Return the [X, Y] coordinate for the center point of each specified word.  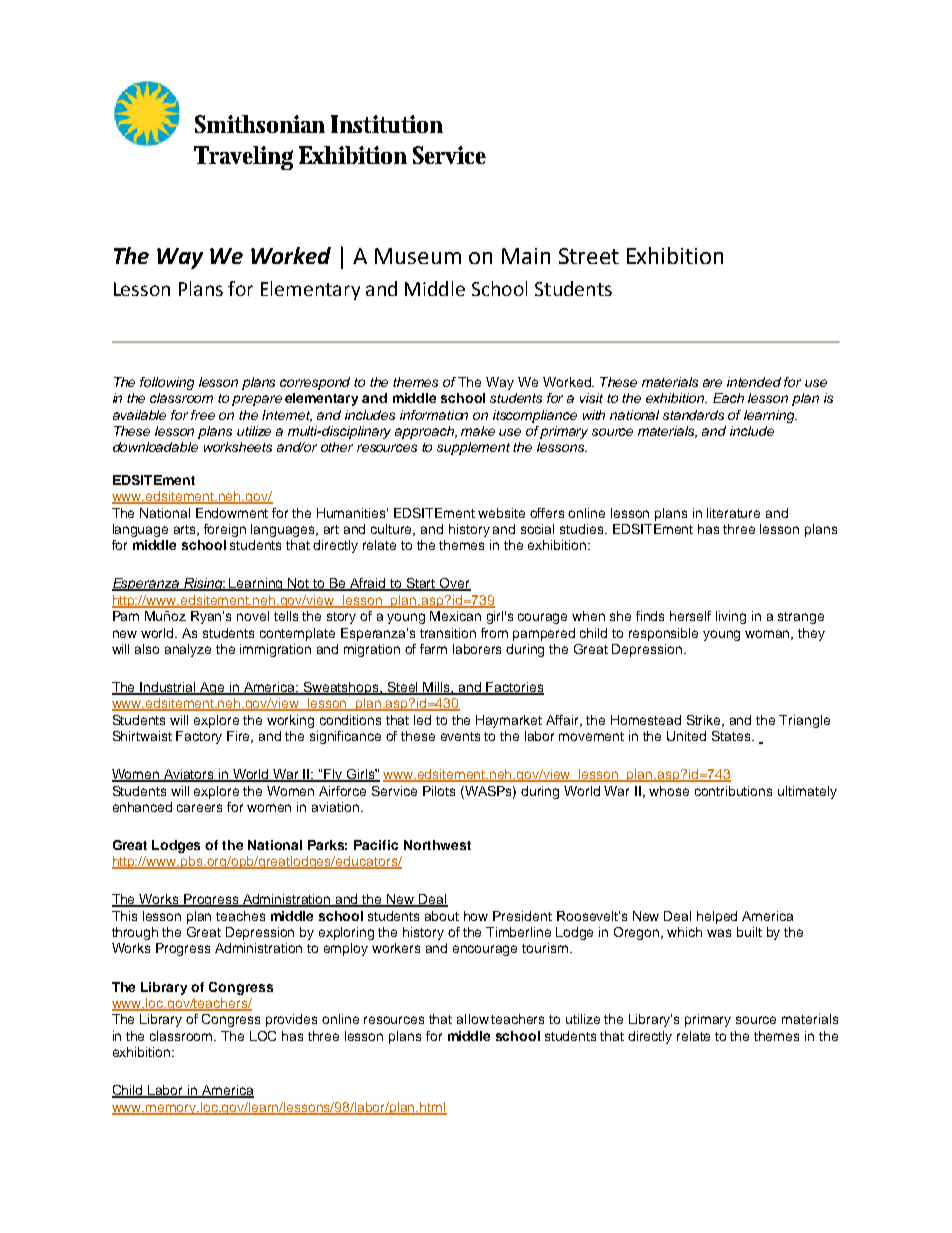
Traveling [243, 158]
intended [754, 382]
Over [454, 584]
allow [473, 1019]
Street [589, 256]
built [749, 932]
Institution [387, 124]
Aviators [189, 775]
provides [291, 1020]
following [167, 383]
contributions [733, 791]
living [731, 617]
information [434, 415]
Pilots [439, 791]
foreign [225, 530]
